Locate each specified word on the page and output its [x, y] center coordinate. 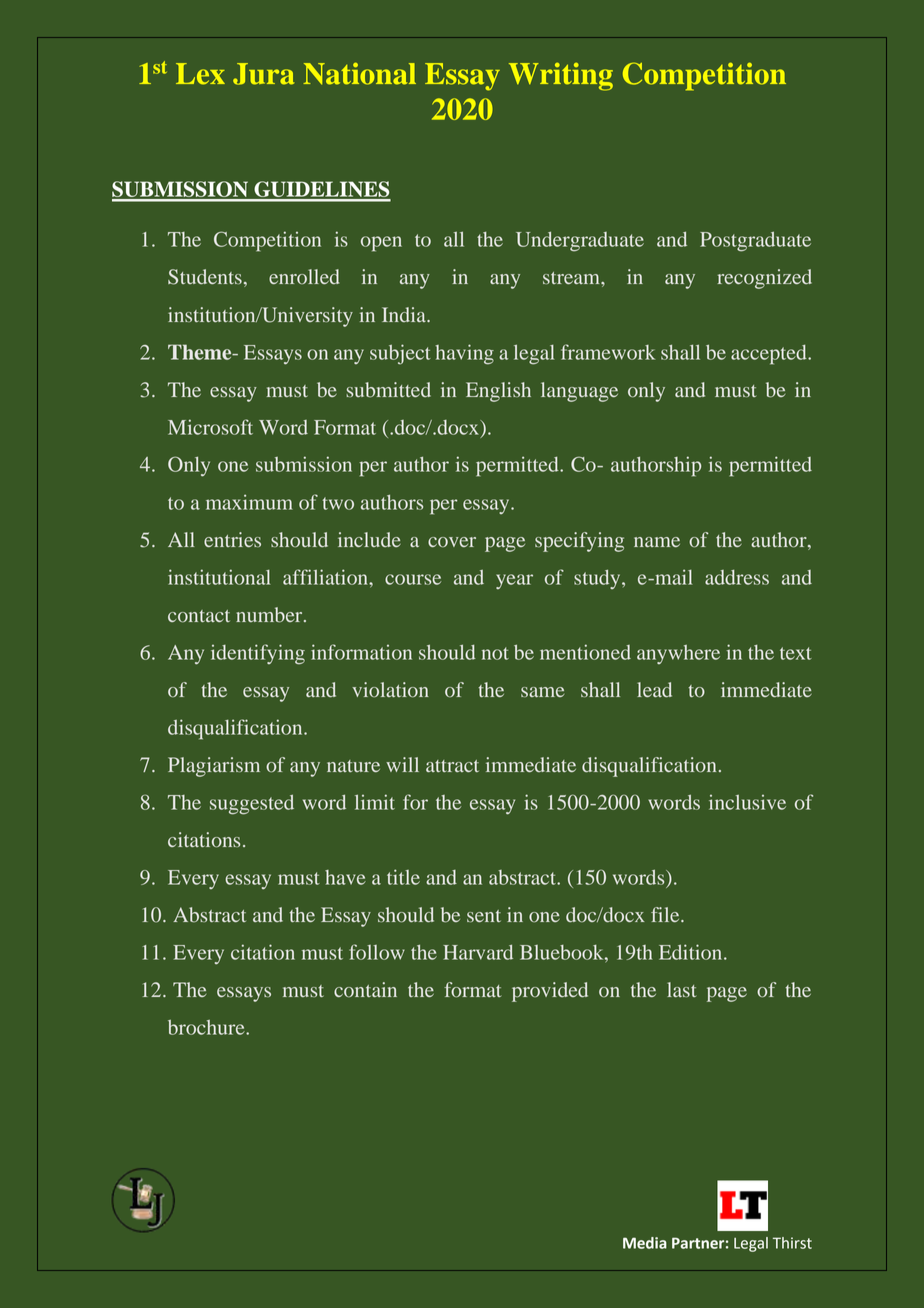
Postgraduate [755, 242]
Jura [264, 74]
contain [365, 990]
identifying [258, 654]
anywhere [678, 654]
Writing [561, 77]
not [495, 653]
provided [550, 992]
